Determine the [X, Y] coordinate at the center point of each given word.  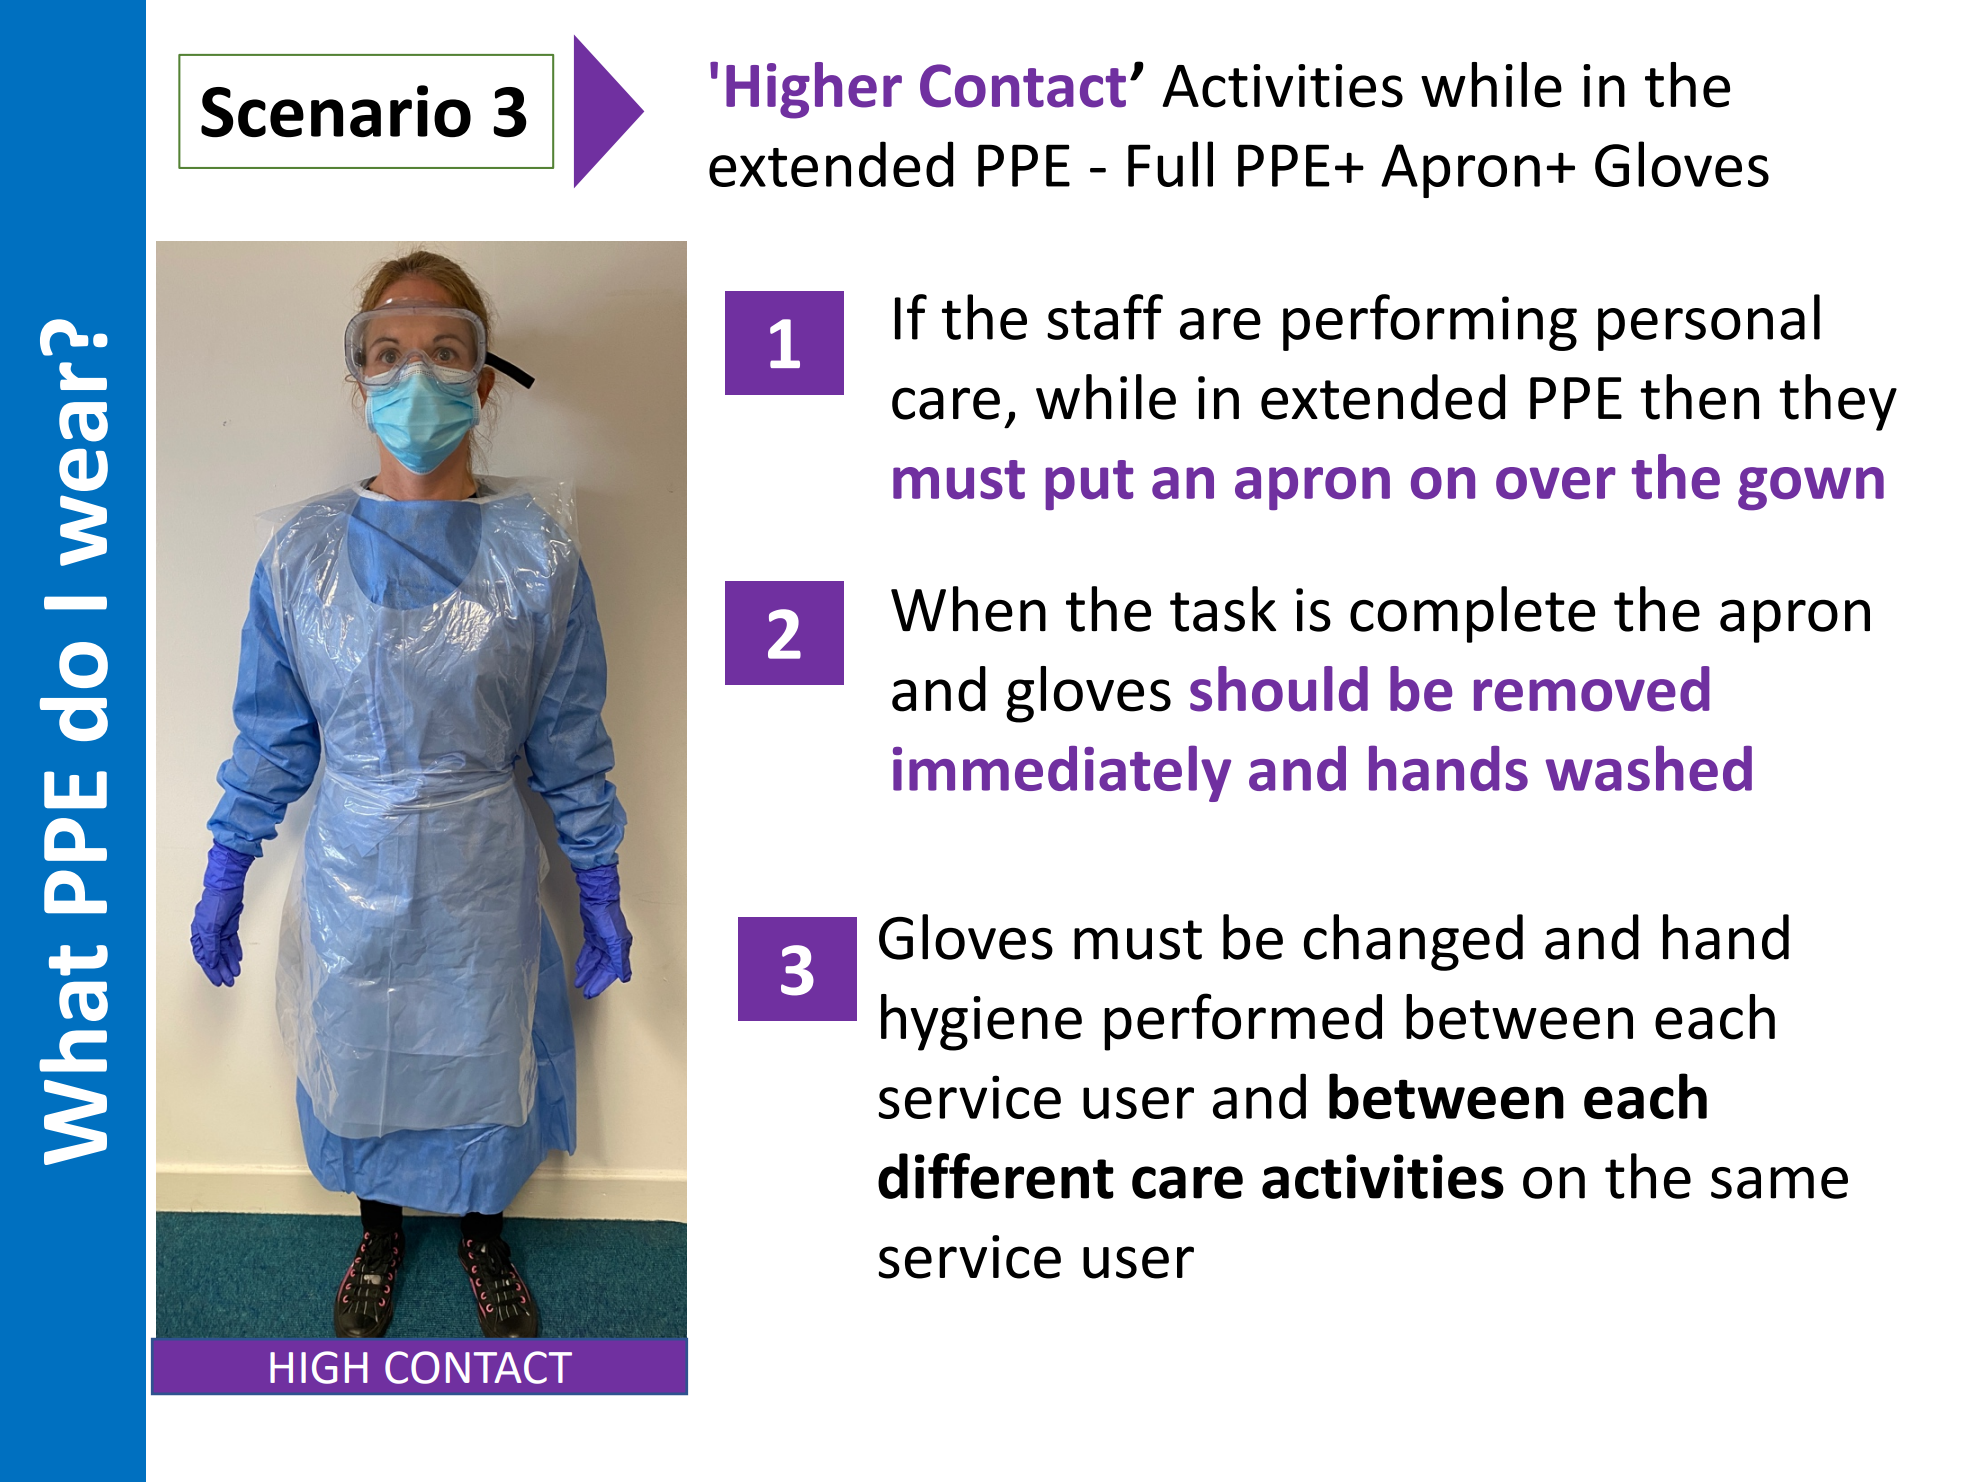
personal [1709, 322]
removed [1592, 689]
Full [1170, 164]
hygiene [981, 1022]
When [968, 609]
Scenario [336, 111]
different [996, 1176]
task [1223, 609]
